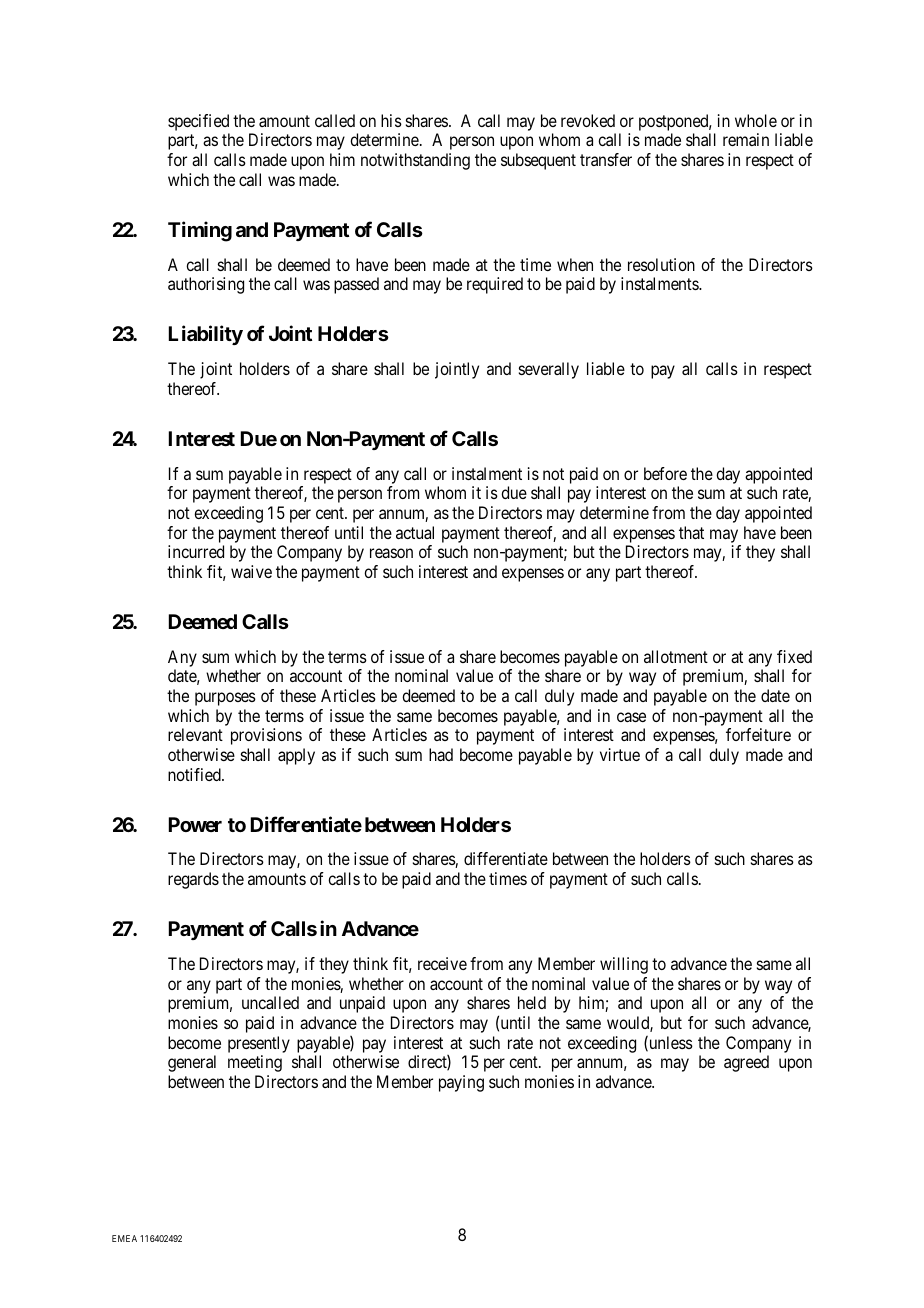 This screenshot has height=1308, width=924. Describe the element at coordinates (259, 1044) in the screenshot. I see `presently` at that location.
